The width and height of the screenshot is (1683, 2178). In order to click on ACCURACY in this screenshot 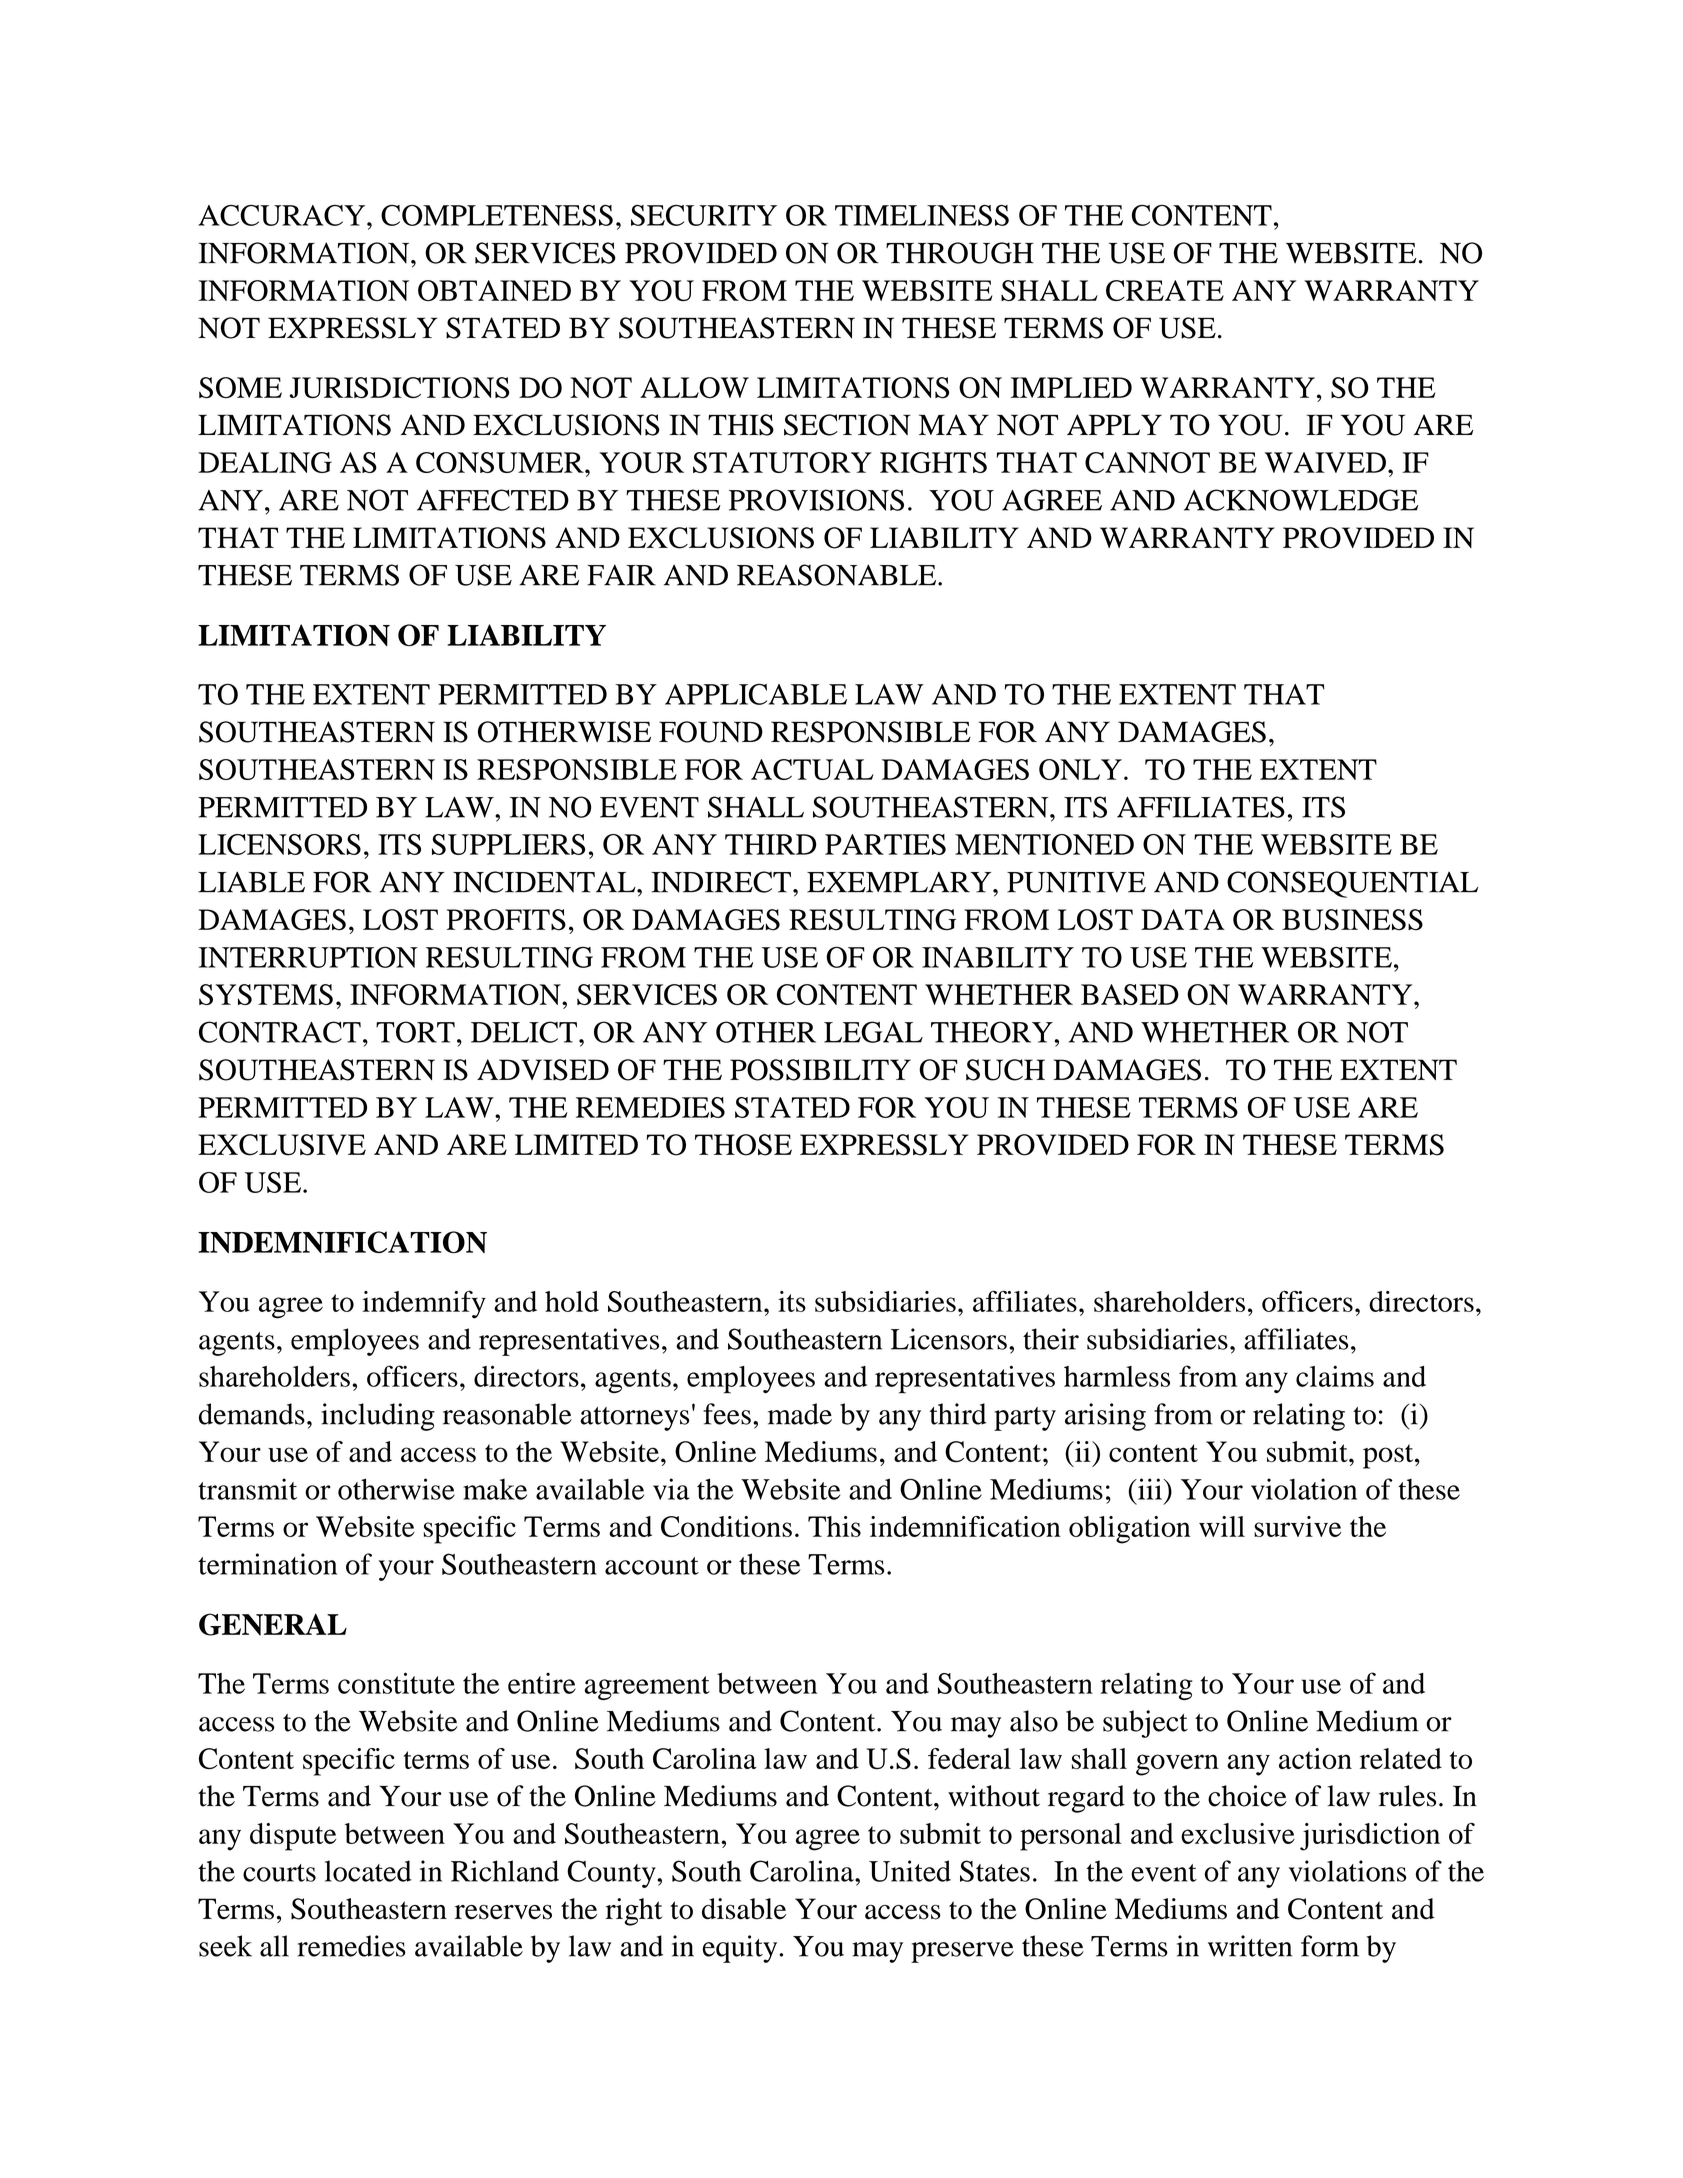, I will do `click(283, 215)`.
